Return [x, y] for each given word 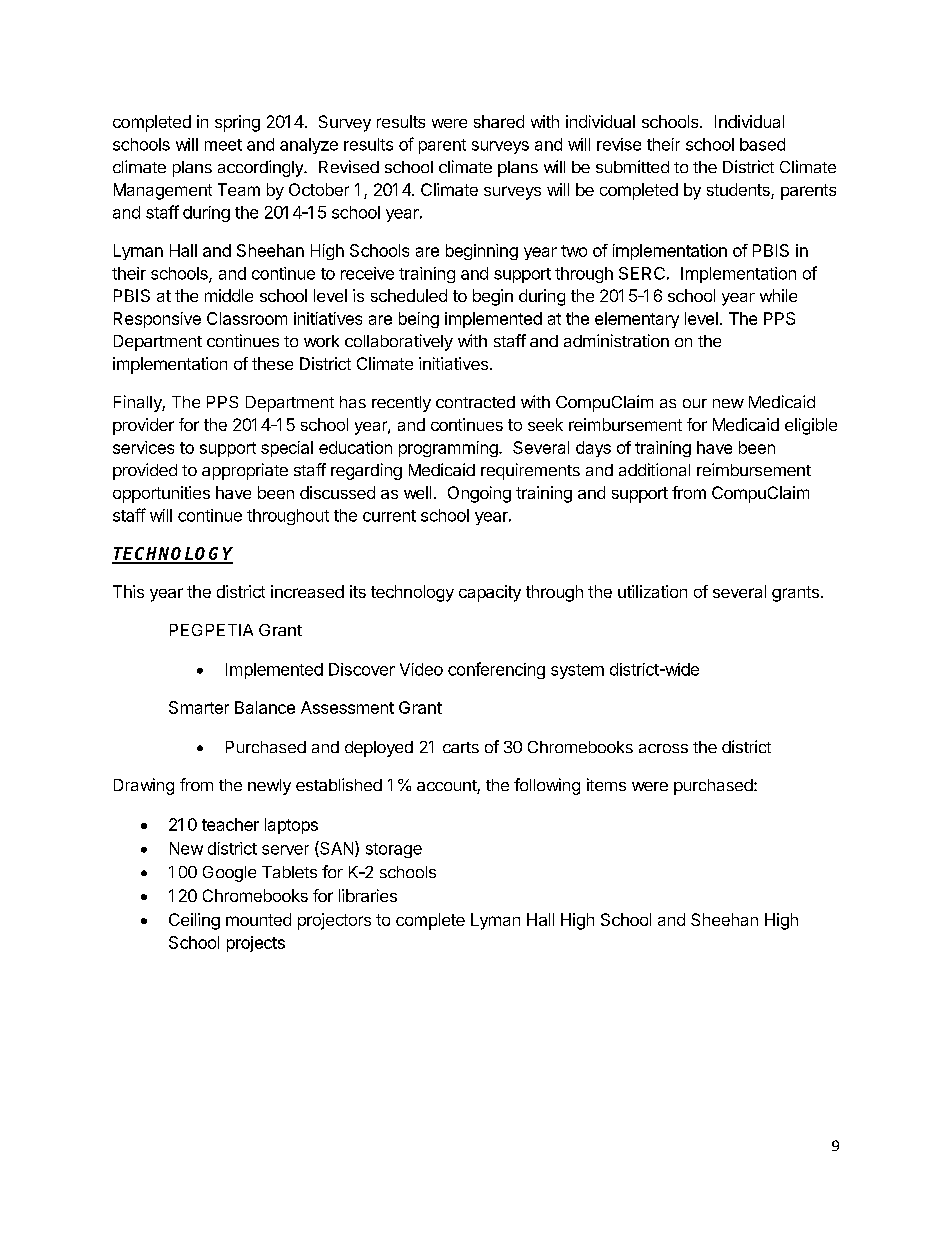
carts [461, 747]
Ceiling [194, 921]
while [778, 295]
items [606, 784]
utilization [652, 591]
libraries [368, 895]
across [663, 748]
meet [223, 145]
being [419, 320]
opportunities [161, 494]
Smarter [199, 707]
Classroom [247, 318]
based [762, 144]
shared [499, 121]
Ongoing [479, 494]
